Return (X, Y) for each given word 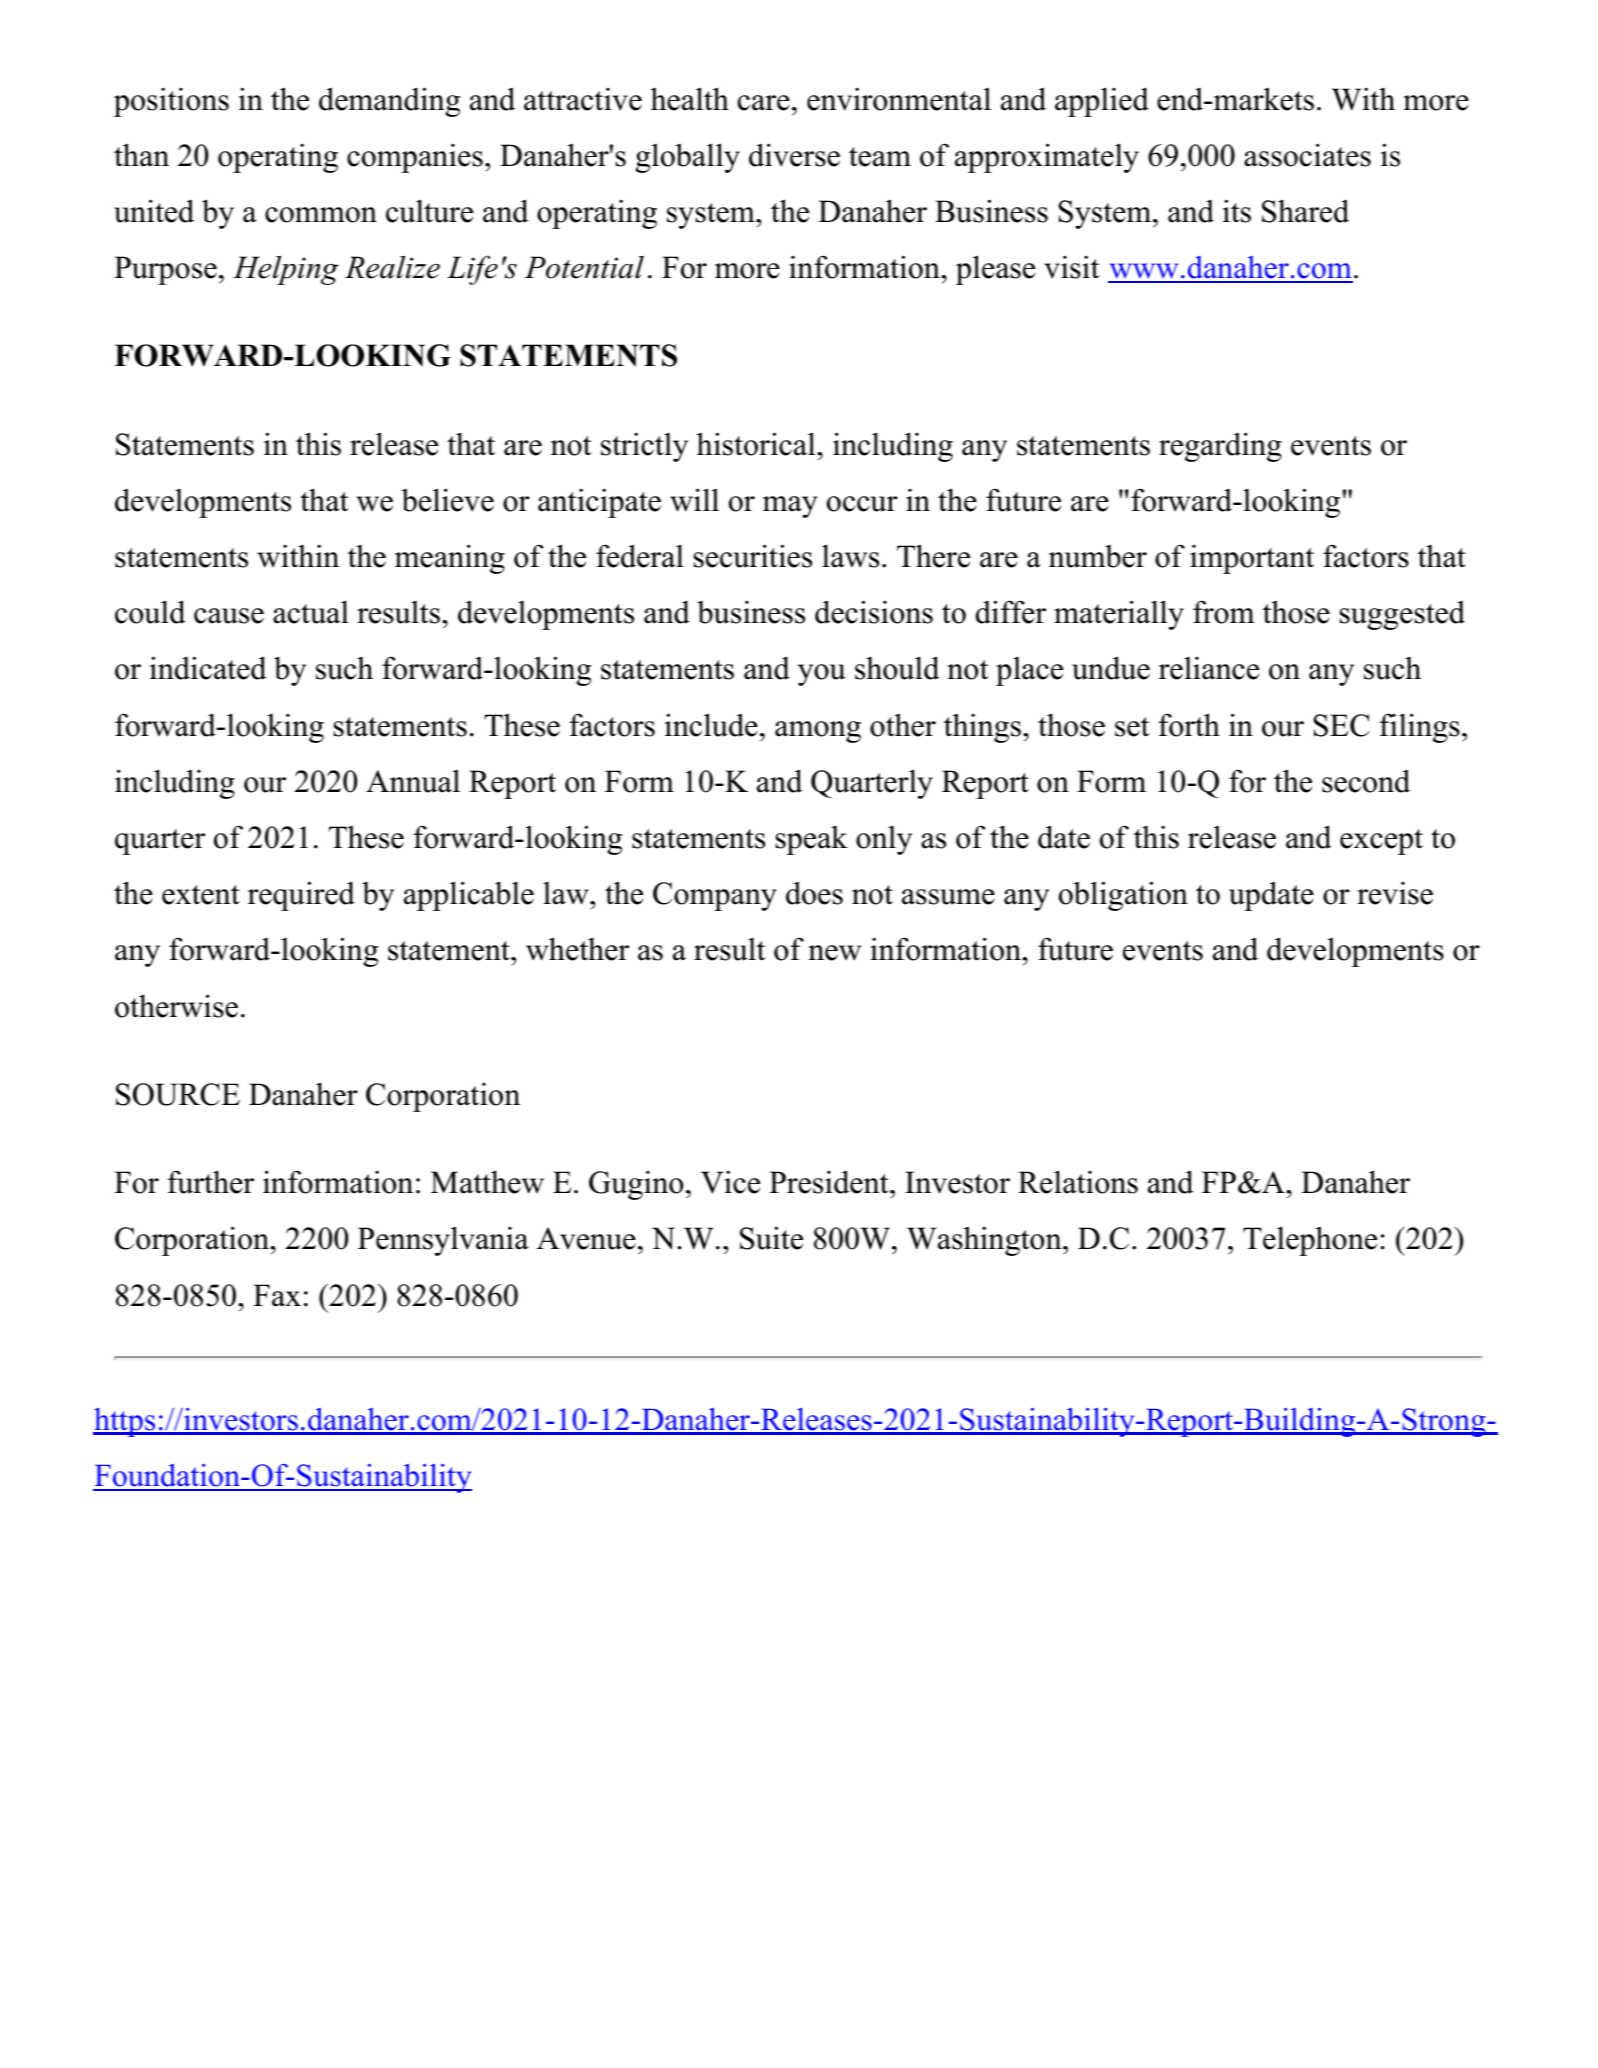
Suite (771, 1238)
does (814, 893)
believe (448, 500)
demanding (389, 102)
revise (1395, 893)
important (1252, 559)
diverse (794, 155)
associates (1307, 155)
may (790, 507)
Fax (277, 1295)
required (301, 896)
